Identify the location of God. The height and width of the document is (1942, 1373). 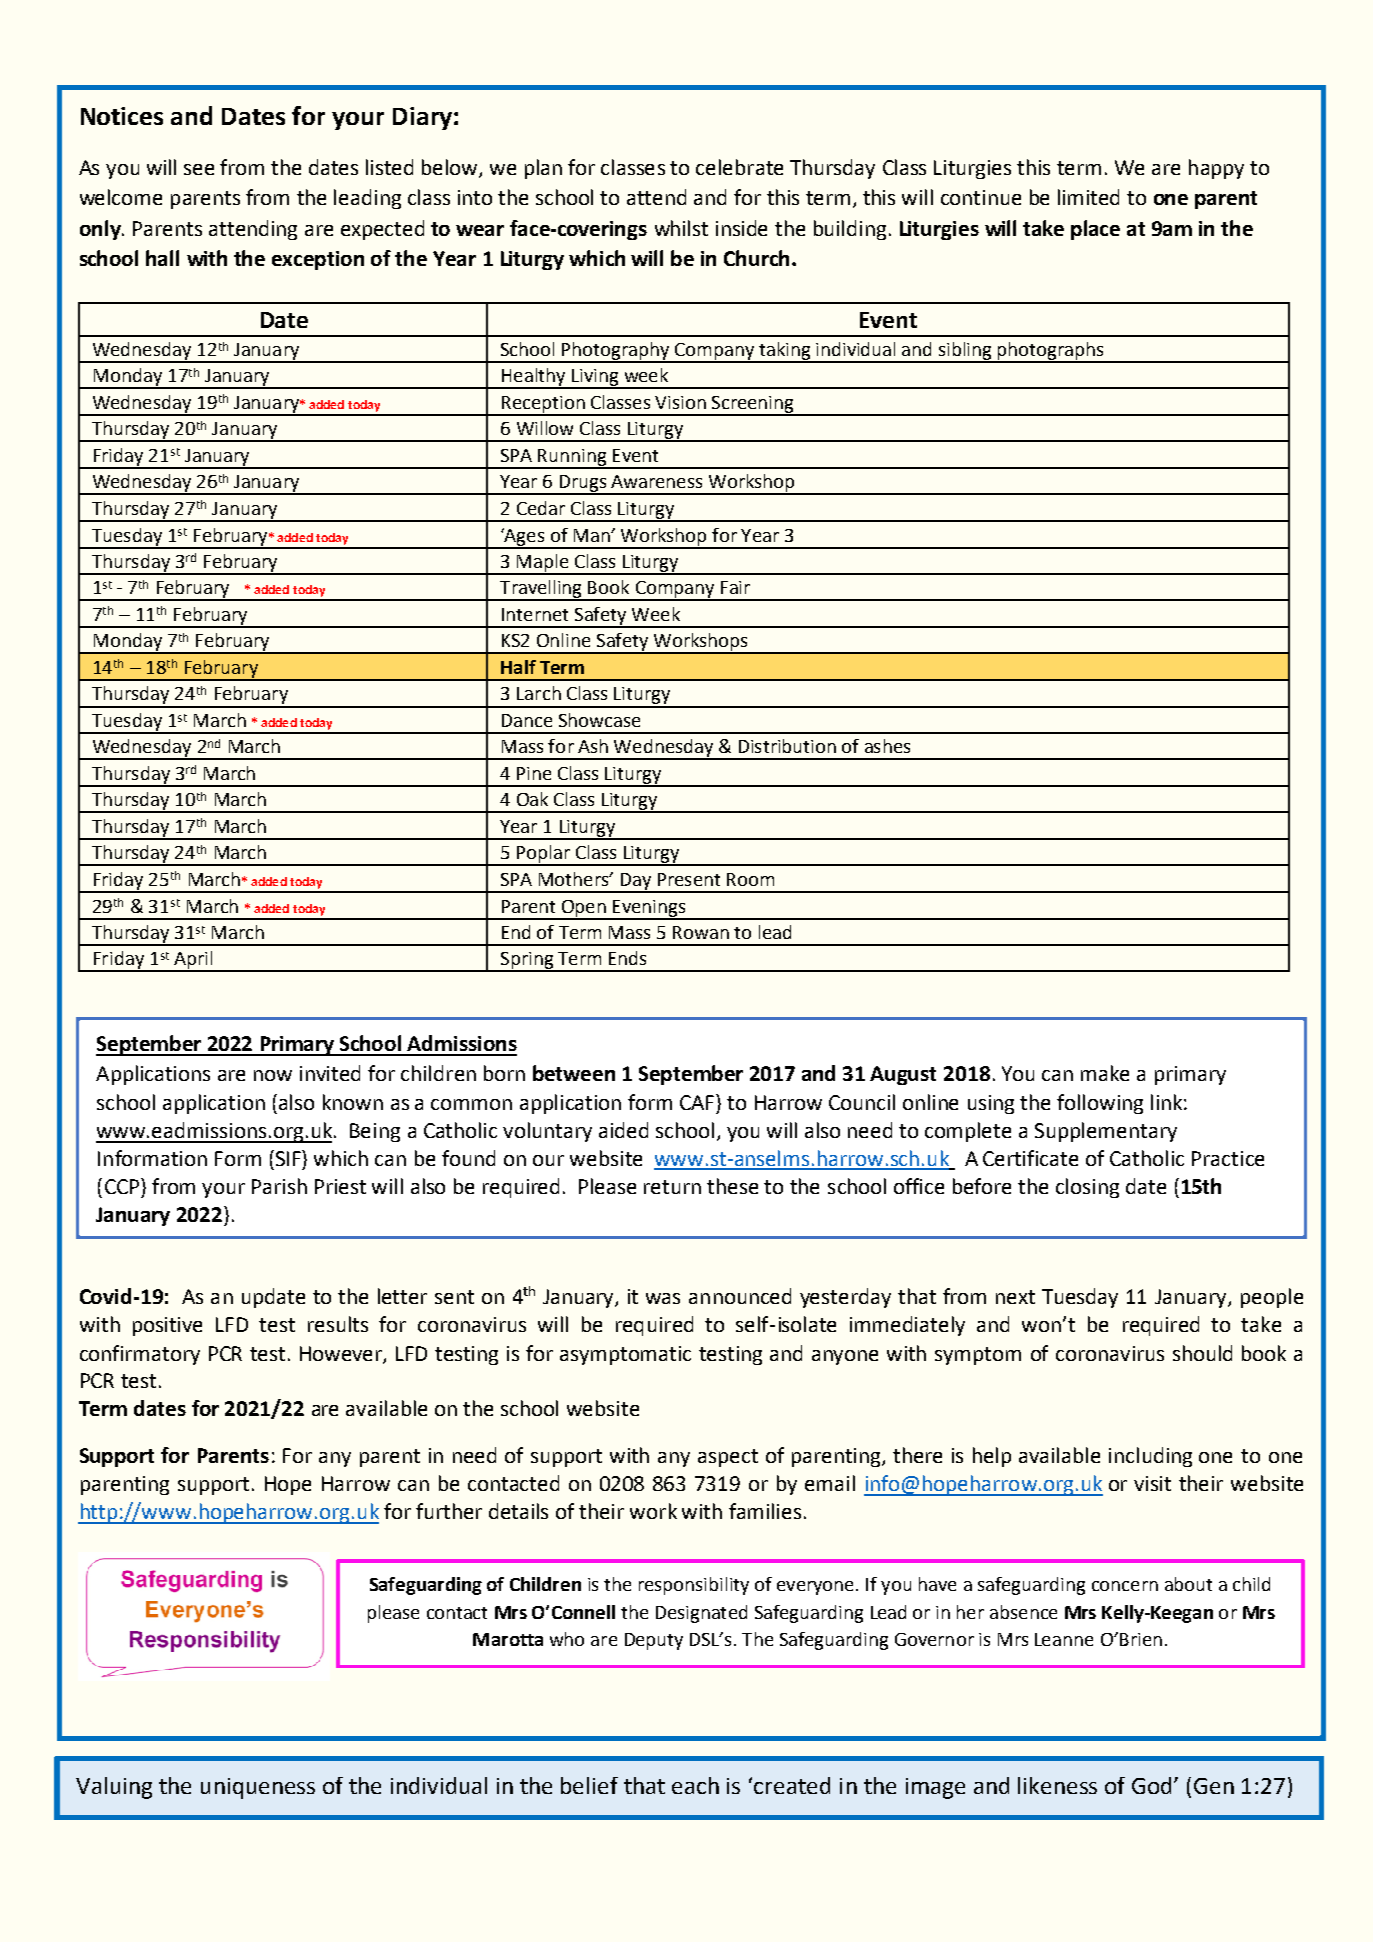
(1151, 1785).
